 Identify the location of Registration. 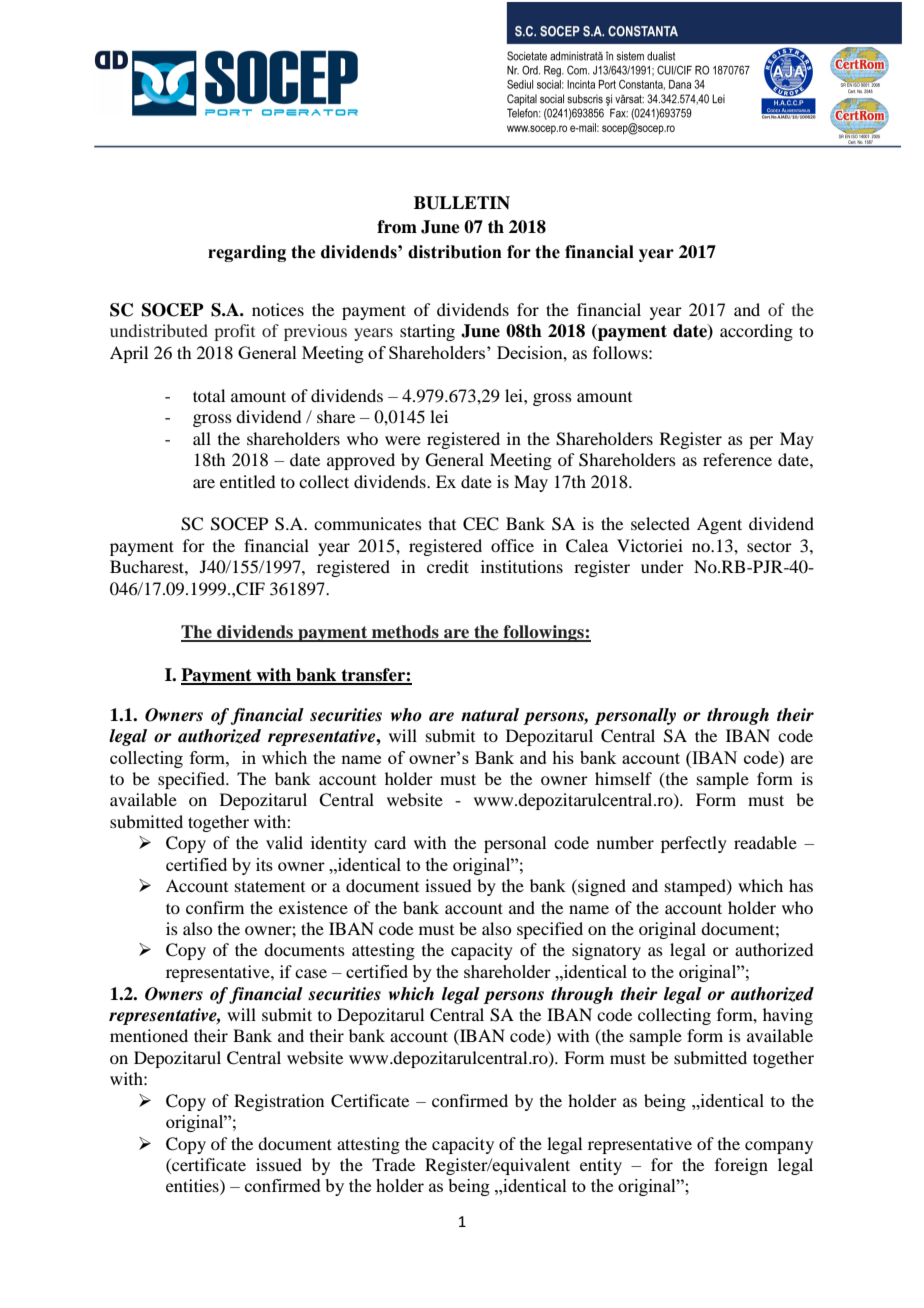
(279, 1102).
